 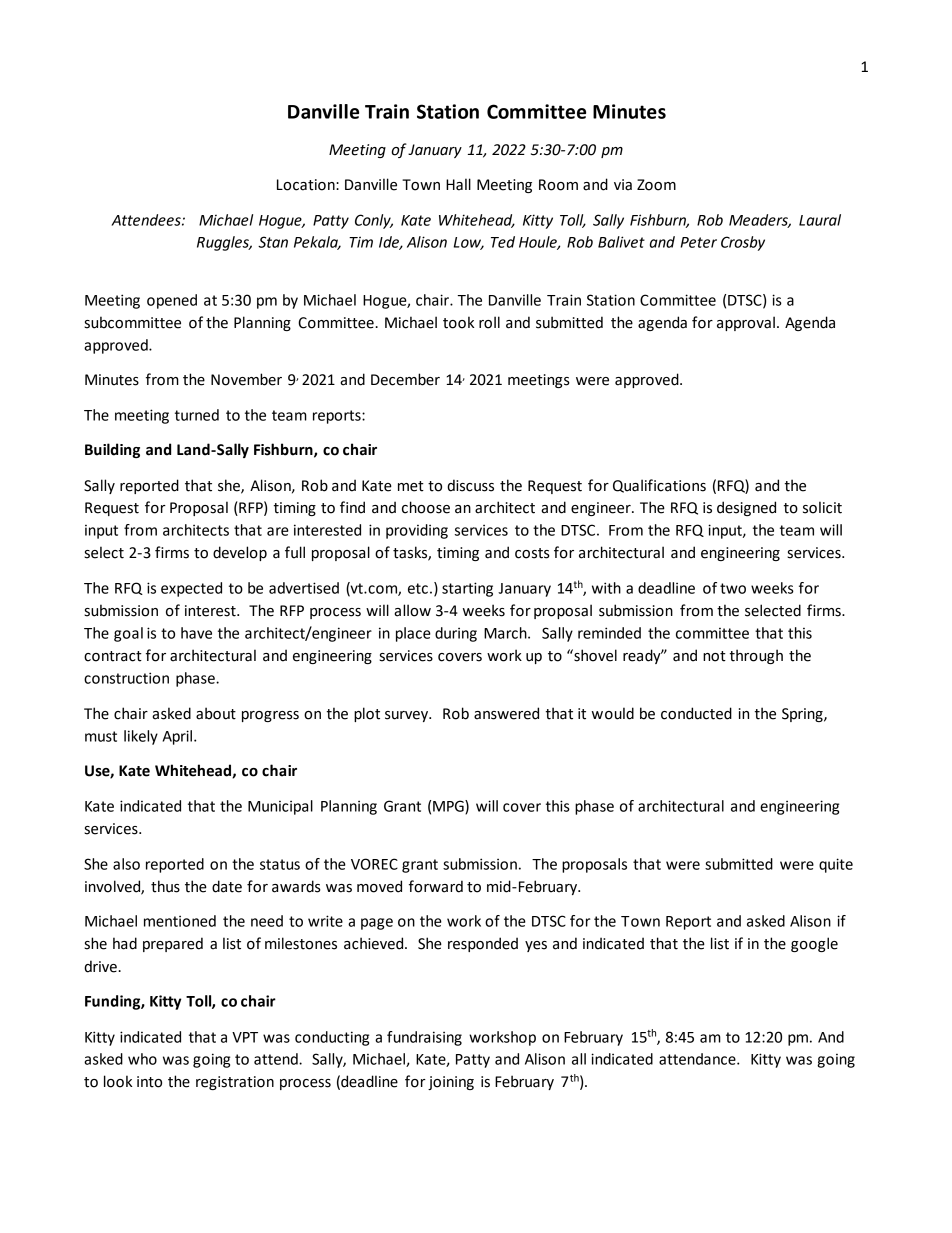 What do you see at coordinates (179, 737) in the document?
I see `April` at bounding box center [179, 737].
